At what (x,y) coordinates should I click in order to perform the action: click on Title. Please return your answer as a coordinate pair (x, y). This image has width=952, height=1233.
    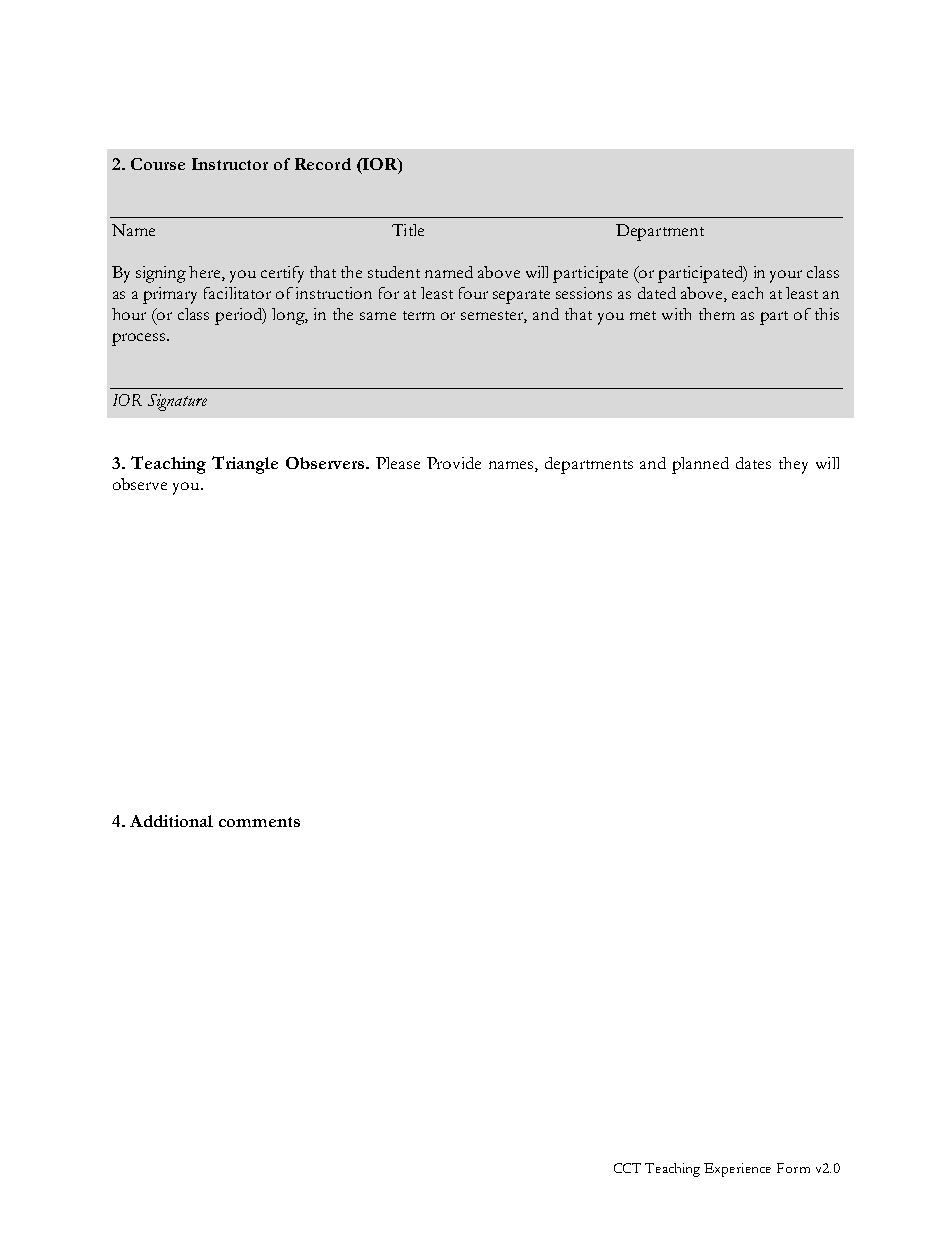
    Looking at the image, I should click on (408, 230).
